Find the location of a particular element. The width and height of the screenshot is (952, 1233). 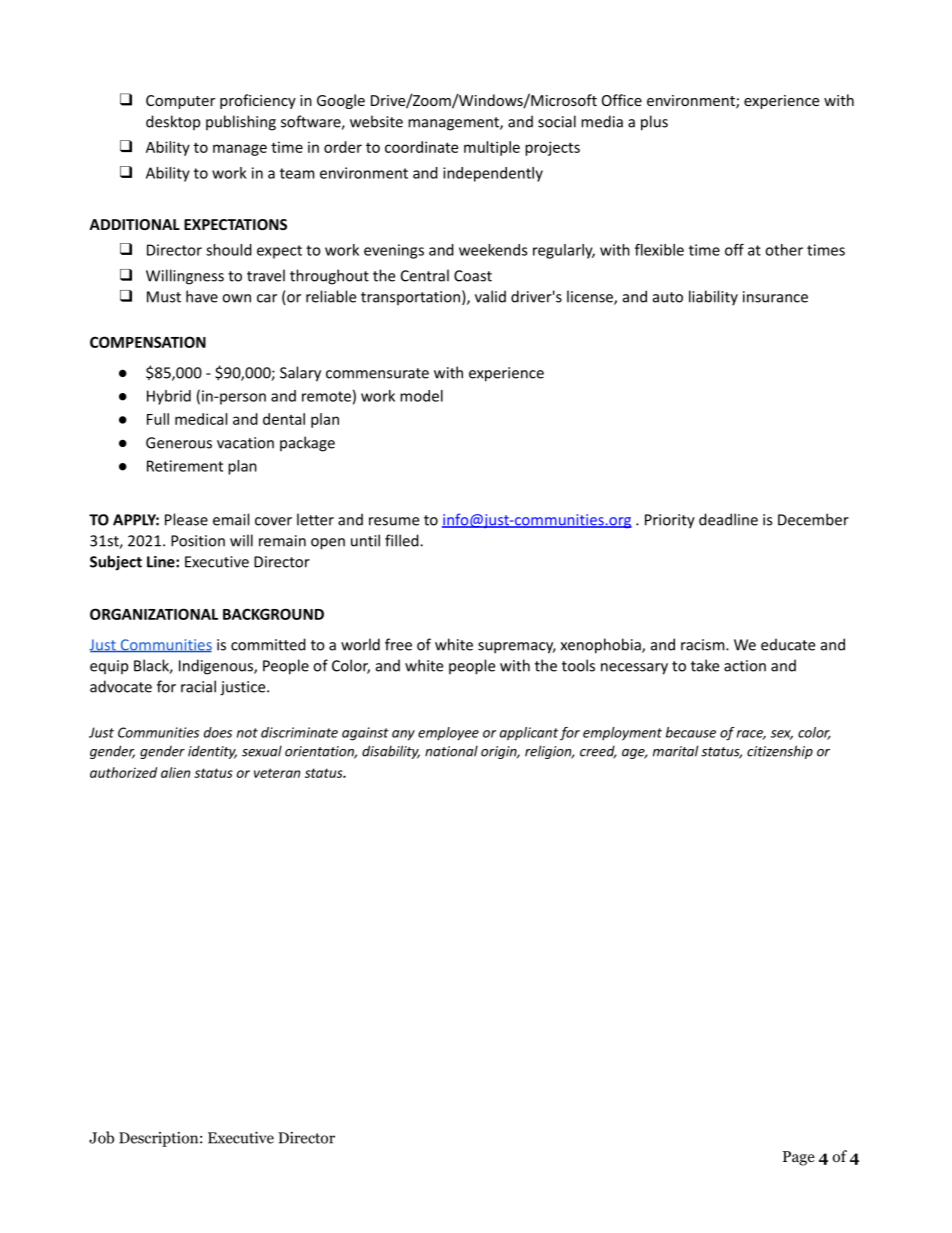

alien is located at coordinates (175, 772).
